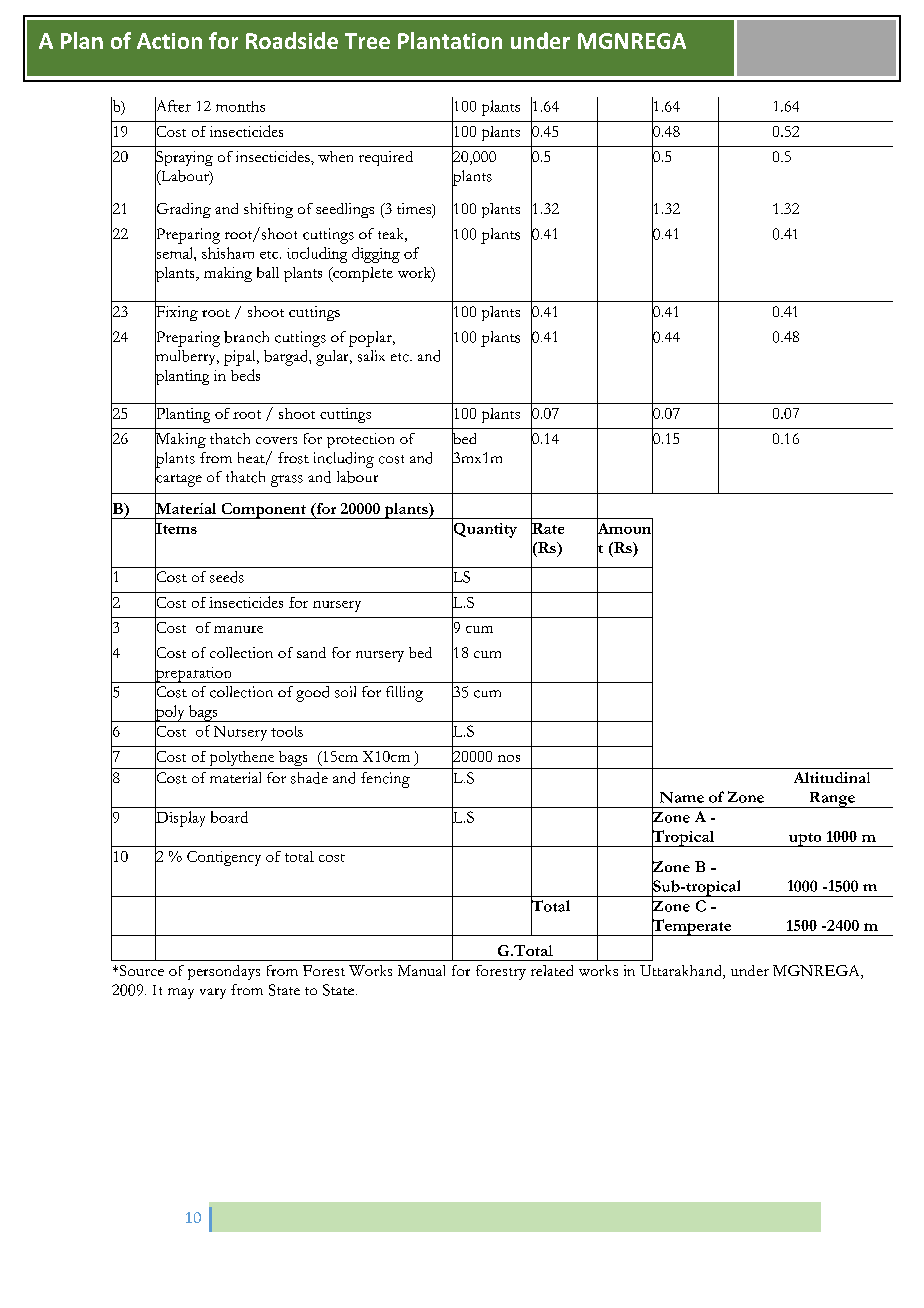  I want to click on Manual, so click(421, 970).
